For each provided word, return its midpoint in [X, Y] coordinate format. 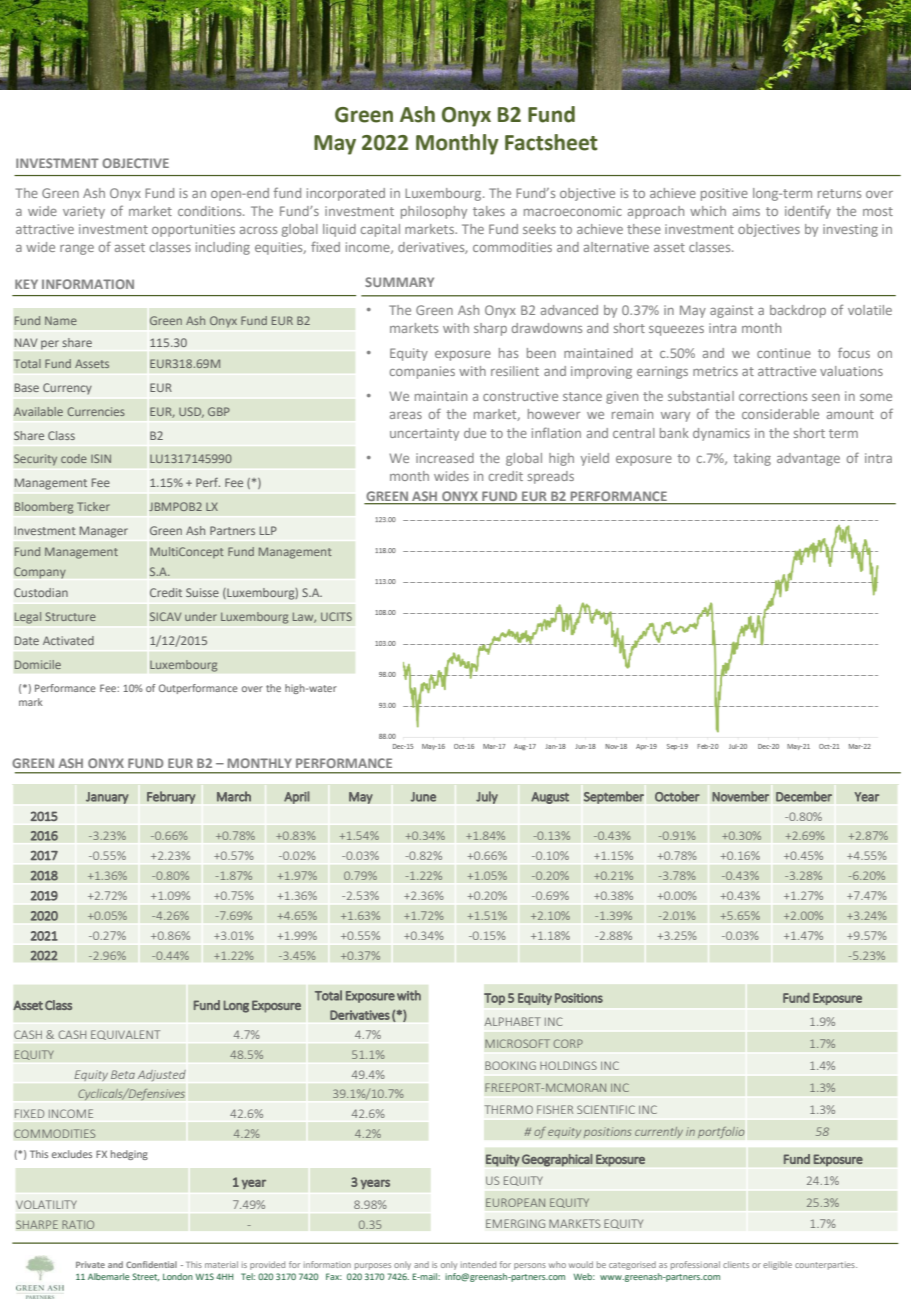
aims [746, 211]
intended [478, 1264]
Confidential [151, 1264]
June [423, 797]
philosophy [434, 212]
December [804, 796]
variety [84, 212]
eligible [777, 1265]
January [107, 798]
